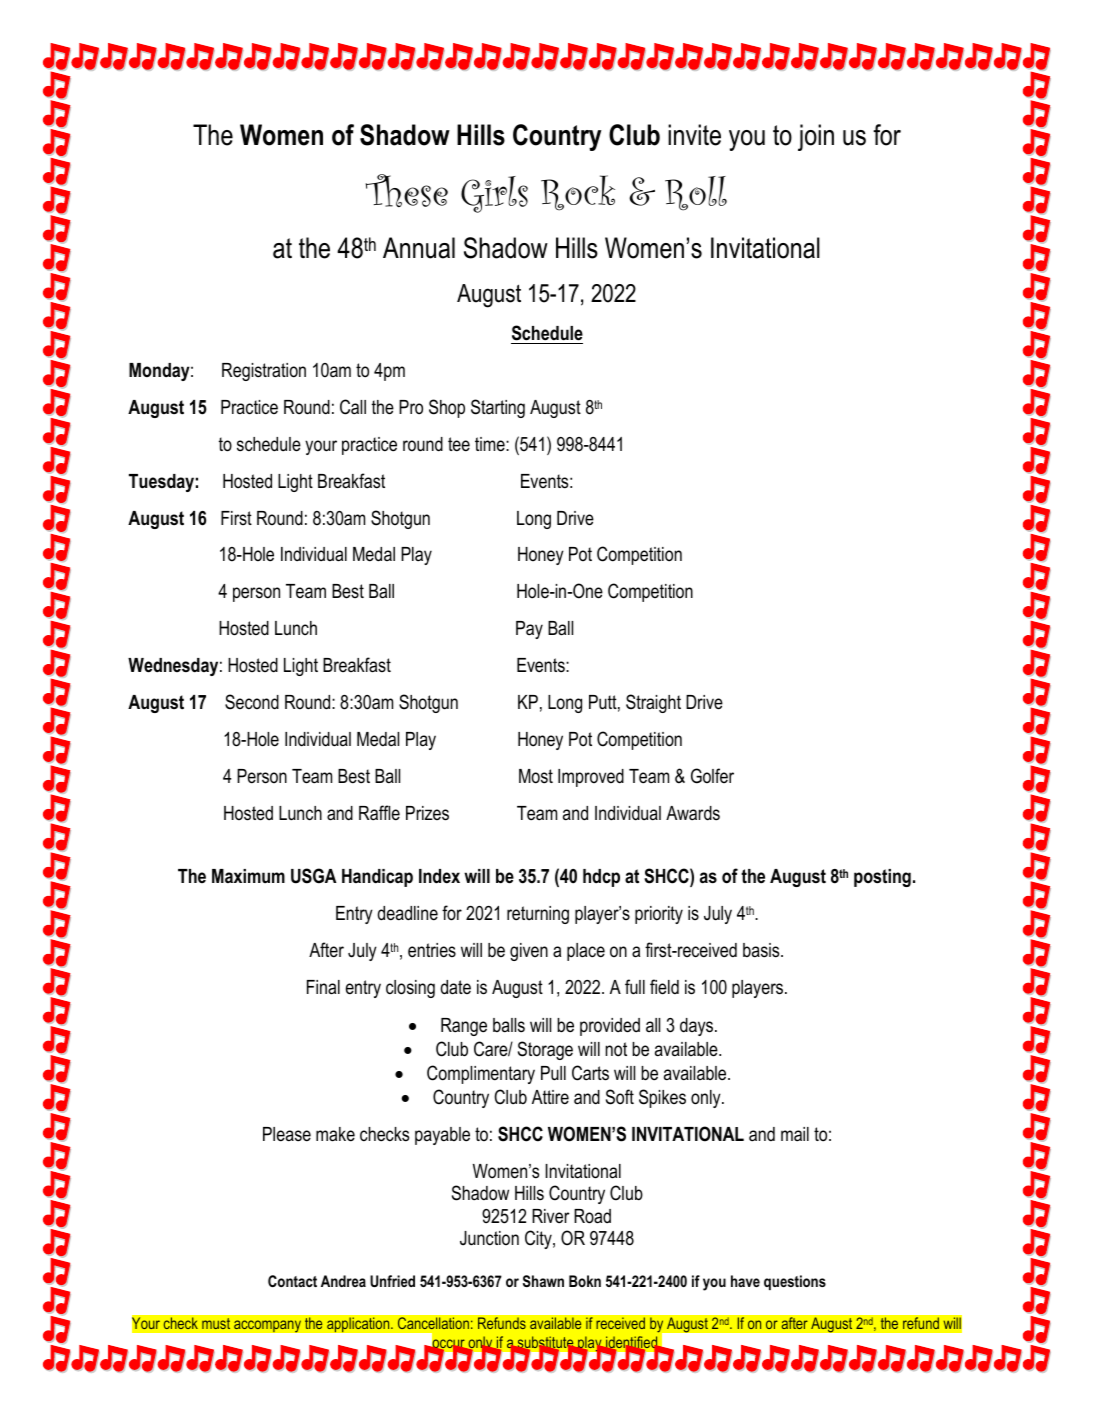 This screenshot has height=1416, width=1094. Describe the element at coordinates (543, 1281) in the screenshot. I see `Shawn` at that location.
